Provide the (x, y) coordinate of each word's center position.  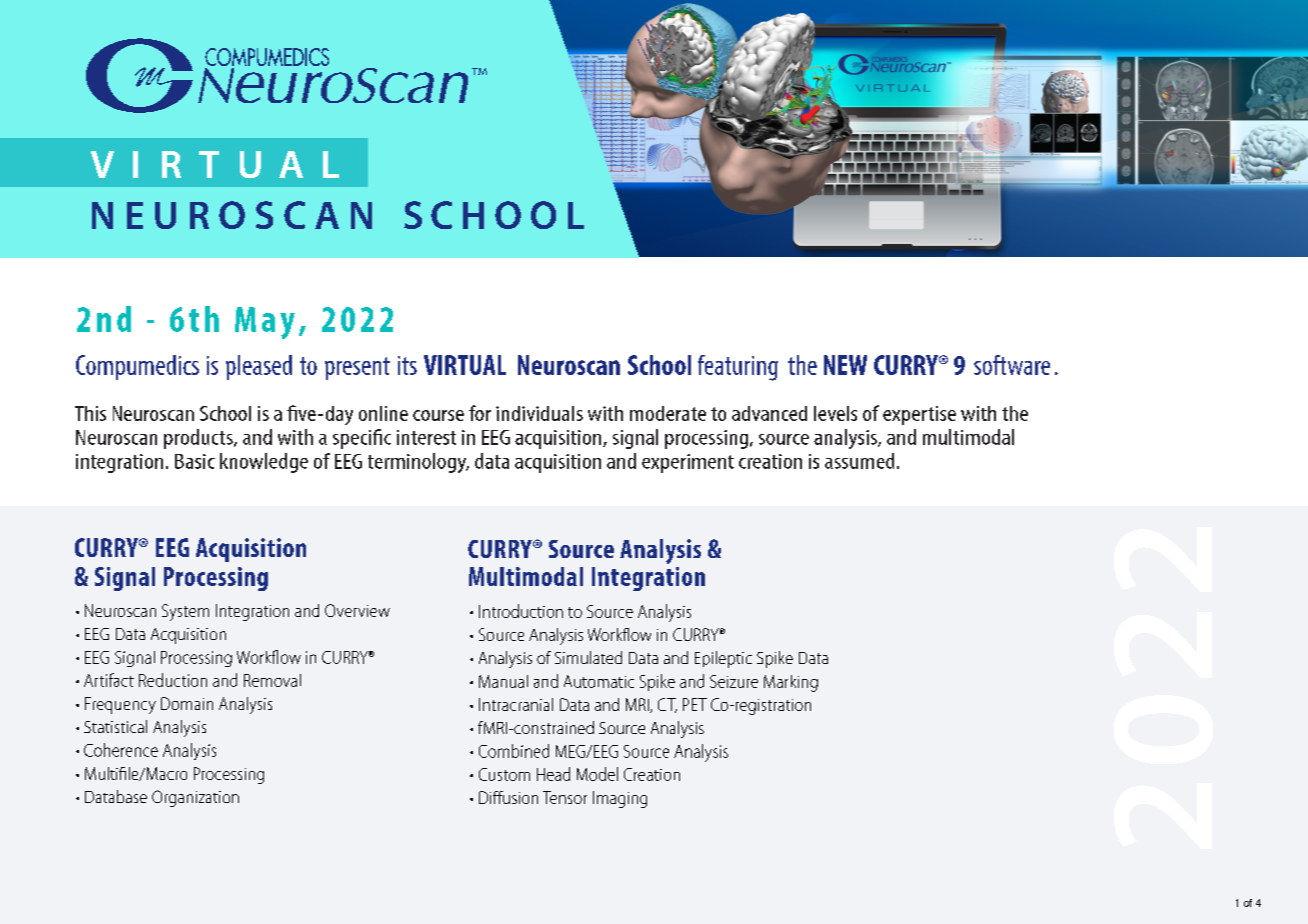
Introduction (521, 611)
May (265, 323)
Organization (195, 798)
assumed (859, 461)
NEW (845, 365)
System (185, 612)
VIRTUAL (465, 365)
